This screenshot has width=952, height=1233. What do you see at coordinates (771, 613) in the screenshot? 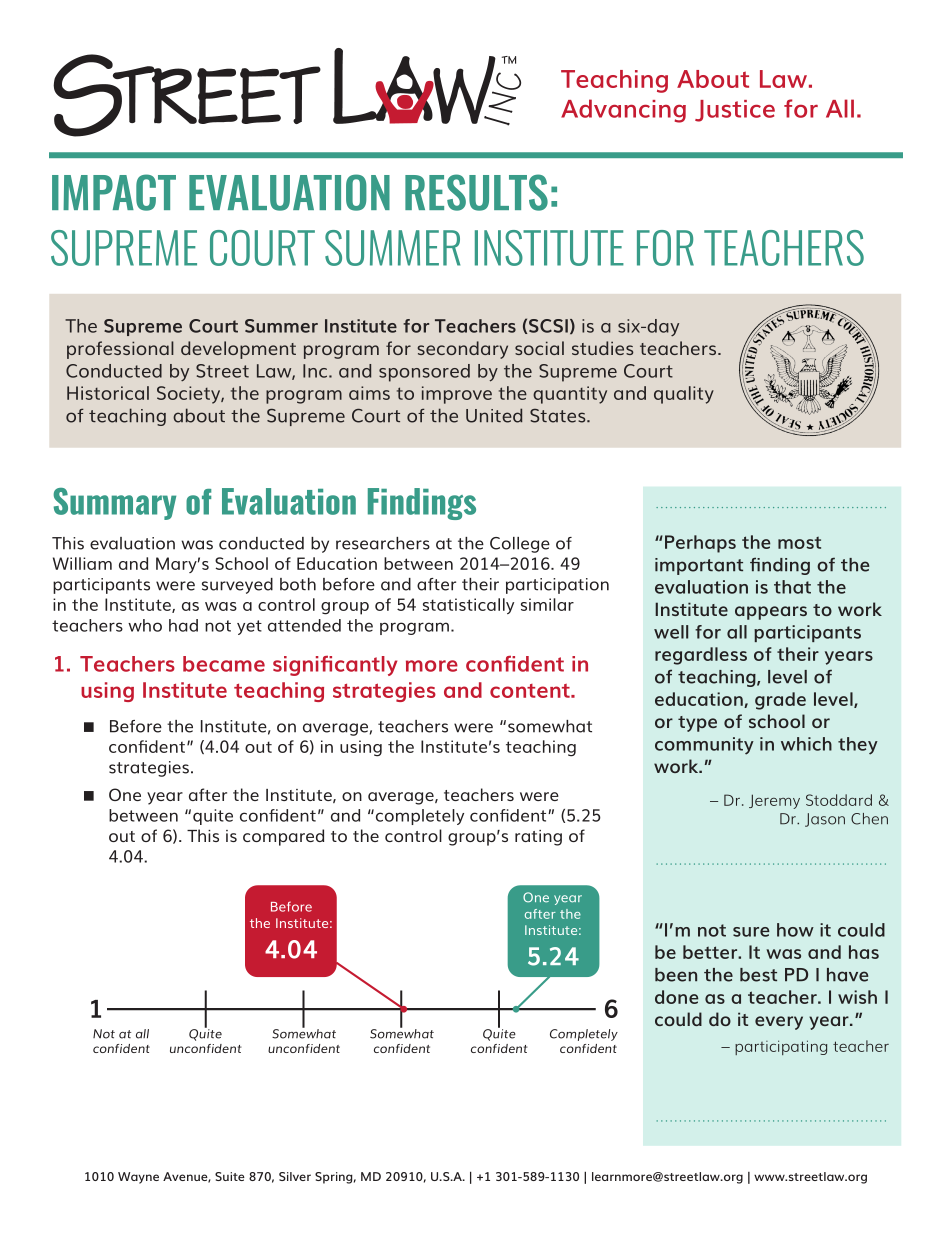
I see `appears` at bounding box center [771, 613].
